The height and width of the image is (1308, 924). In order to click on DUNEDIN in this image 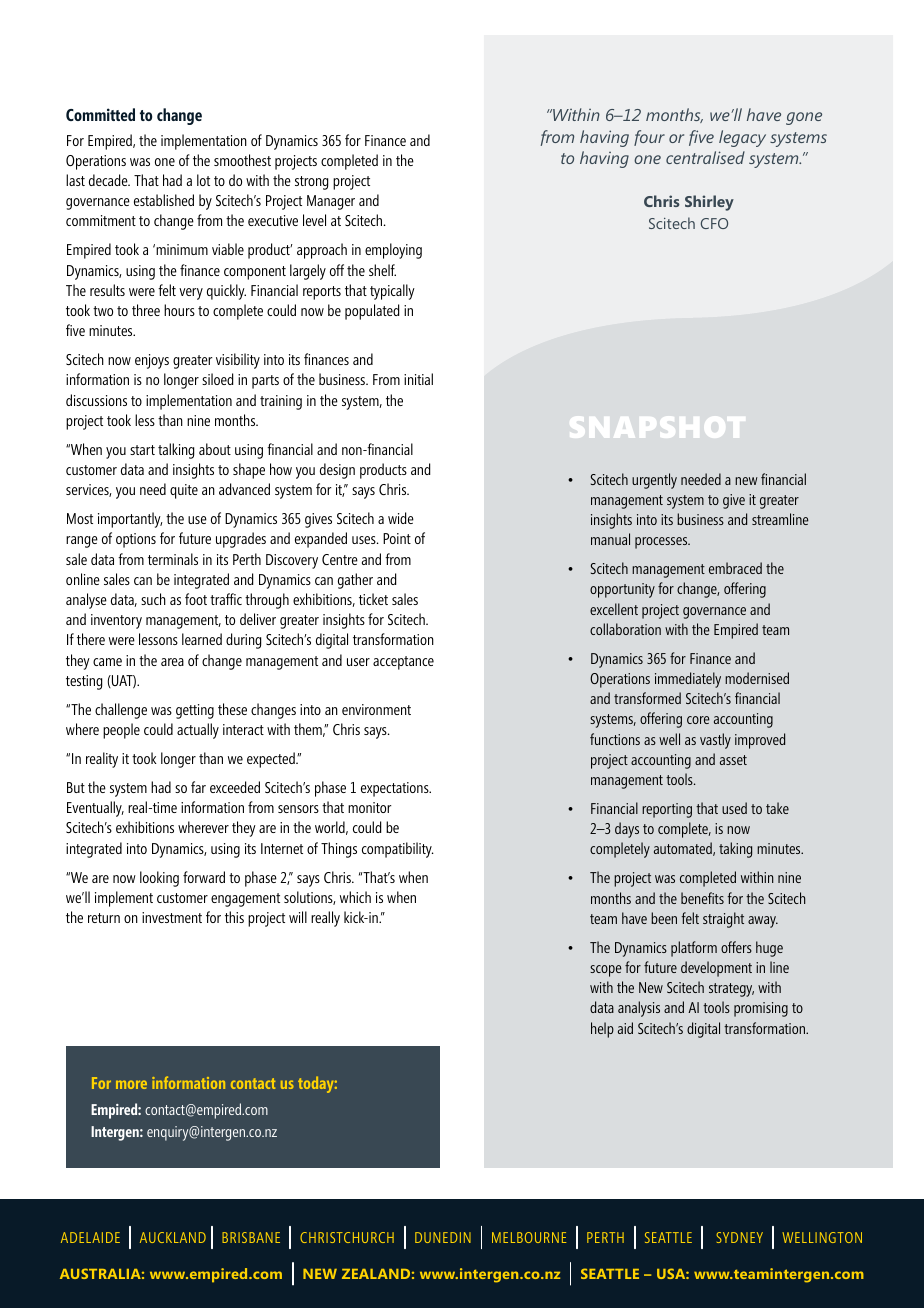, I will do `click(443, 1237)`.
